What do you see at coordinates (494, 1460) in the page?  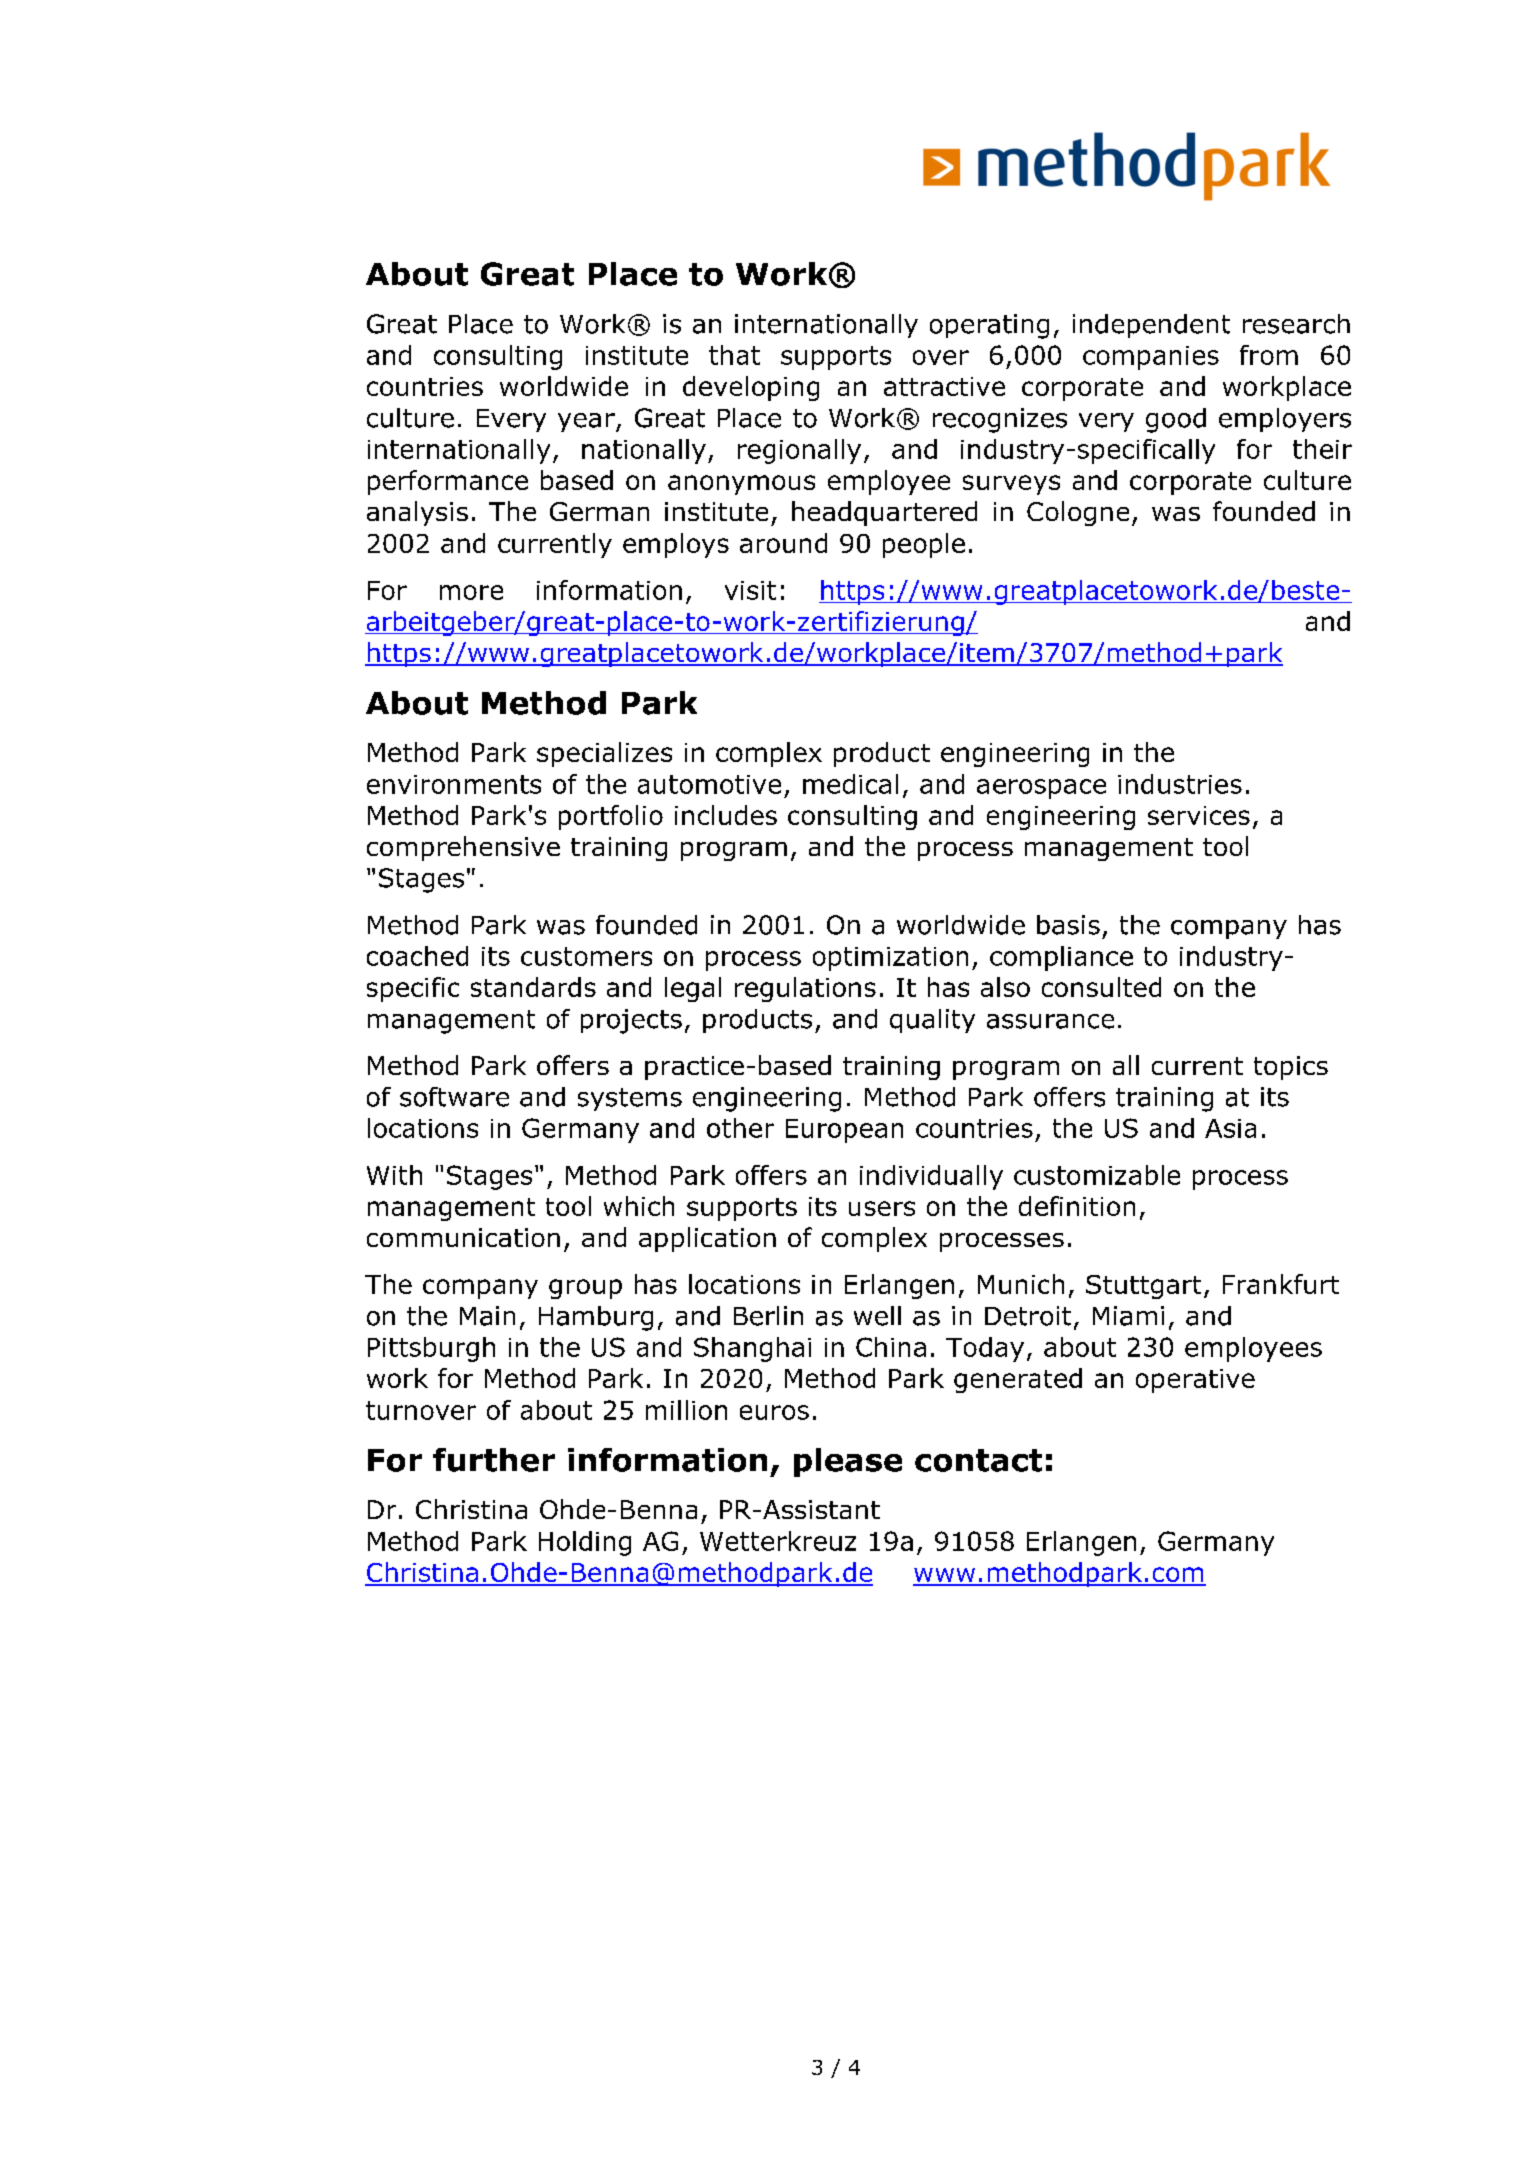 I see `further` at bounding box center [494, 1460].
